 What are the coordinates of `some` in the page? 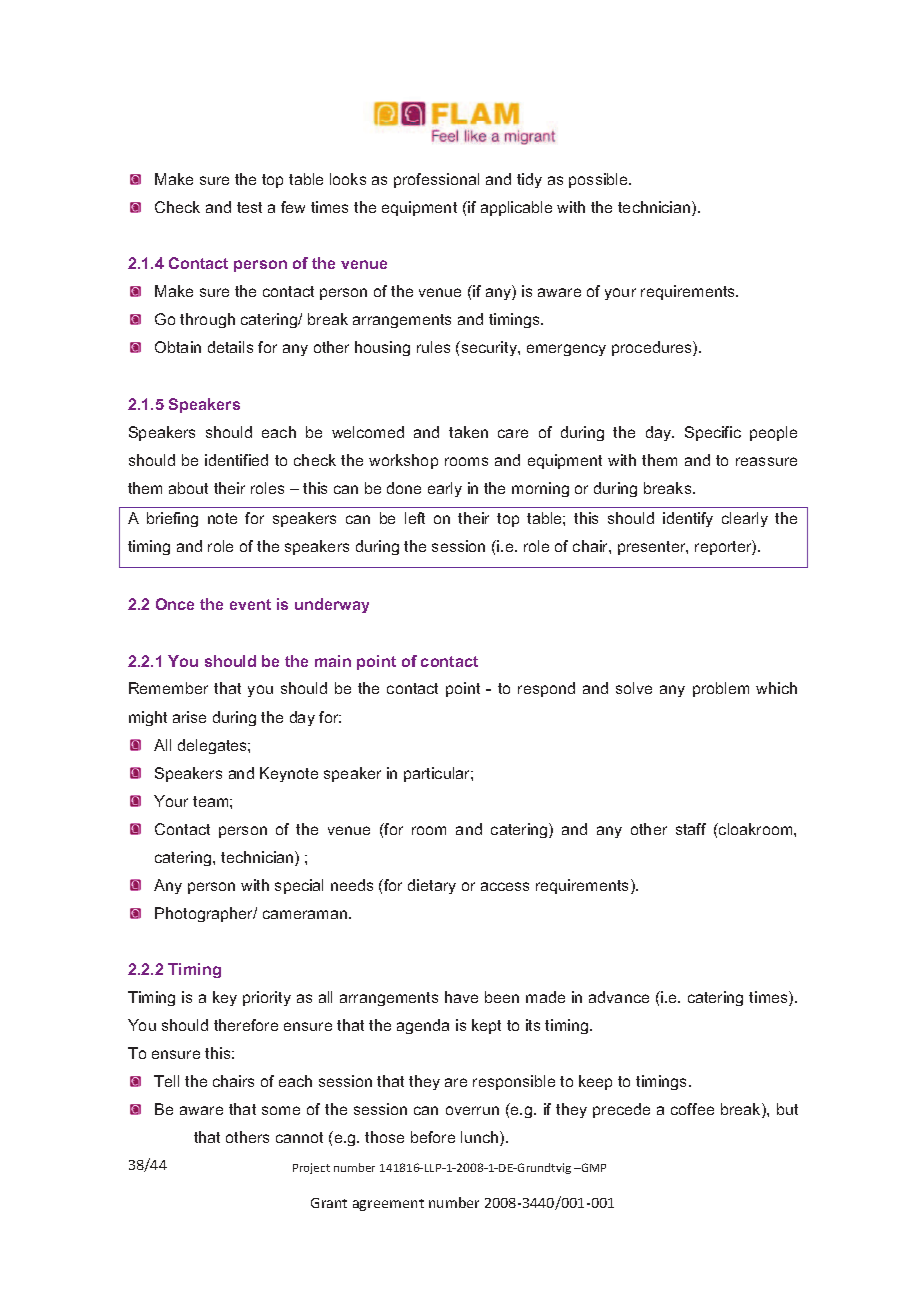 It's located at (281, 1110).
